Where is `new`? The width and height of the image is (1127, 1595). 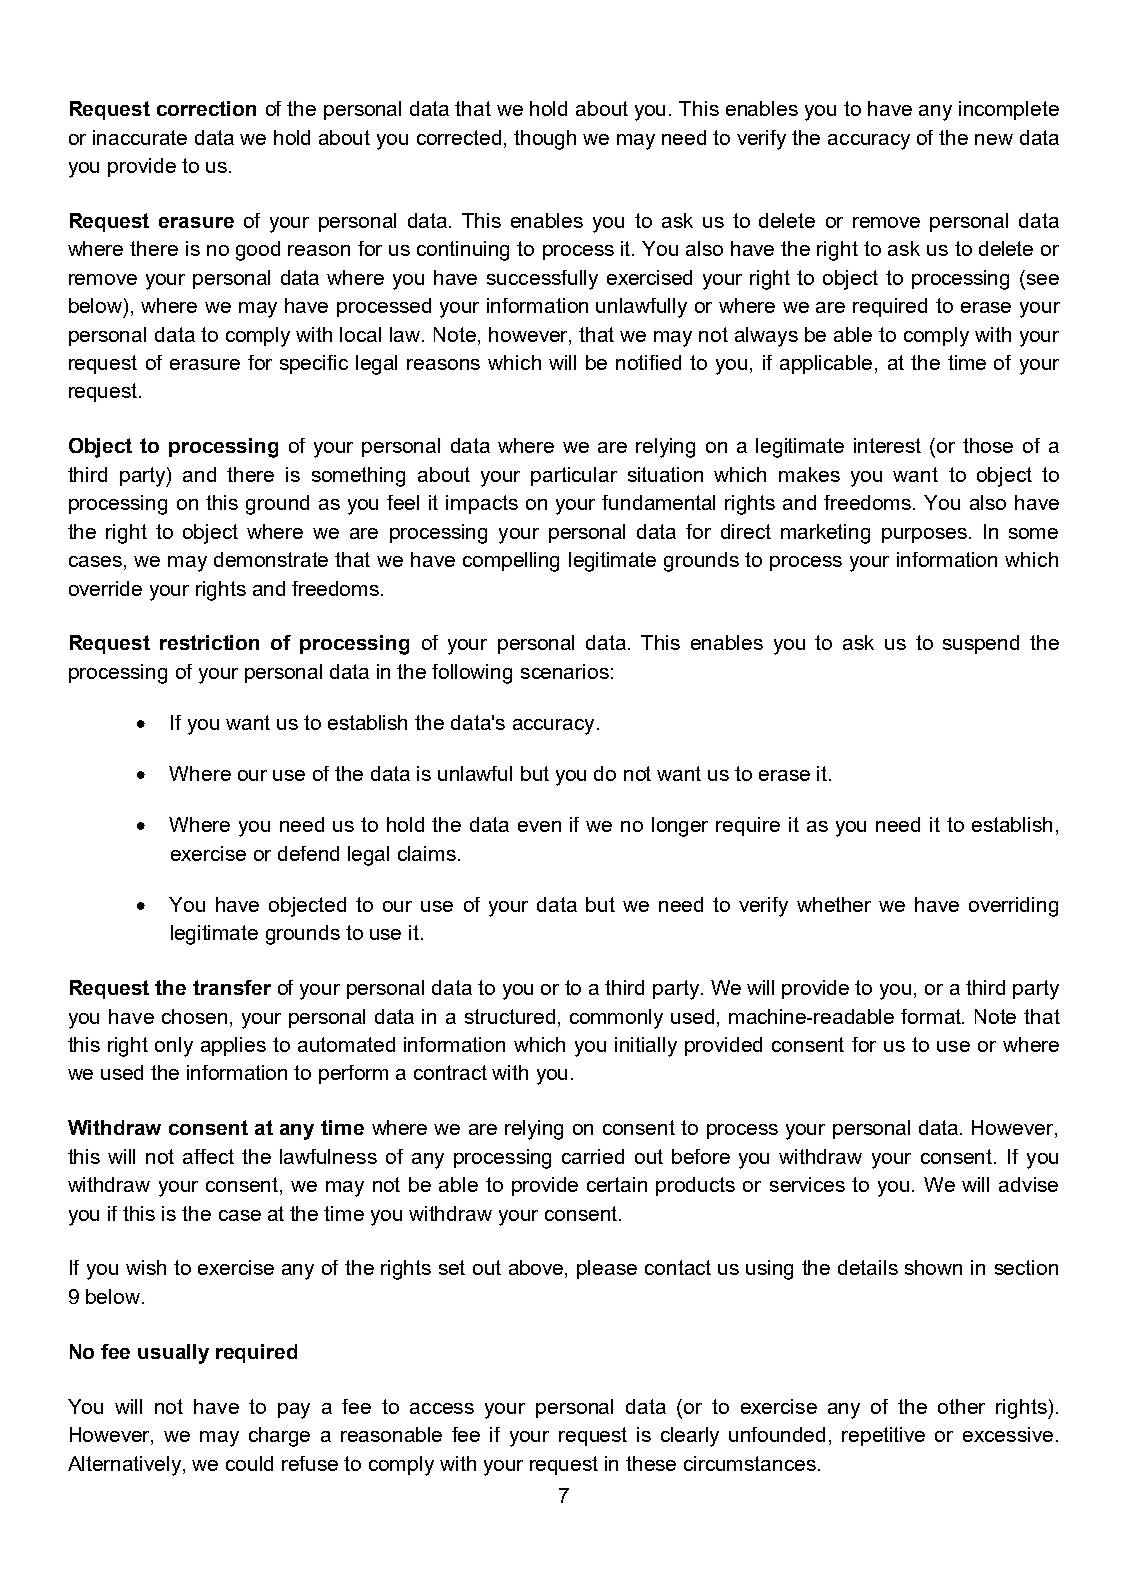
new is located at coordinates (994, 139).
